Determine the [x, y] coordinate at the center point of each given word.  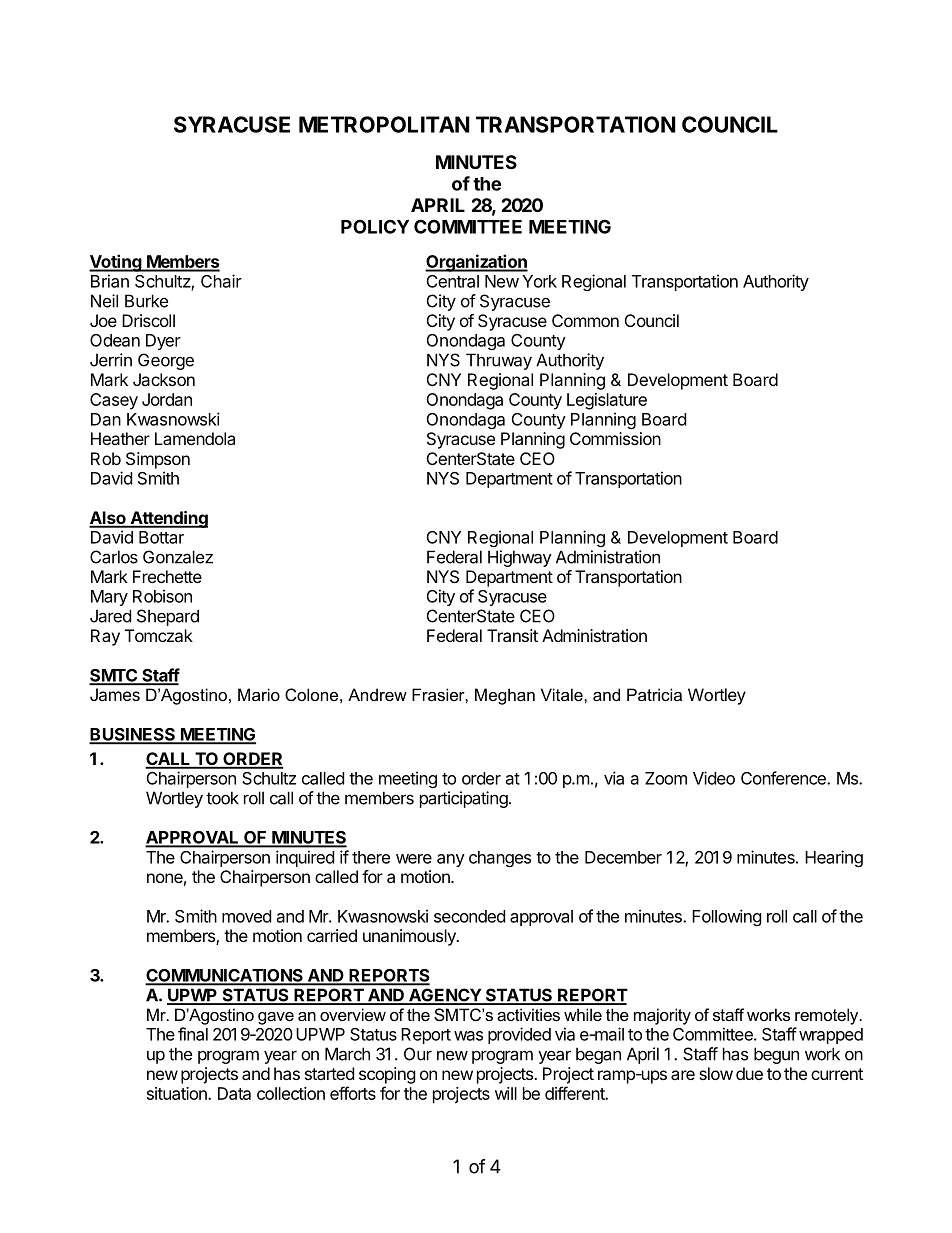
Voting [116, 263]
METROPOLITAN [384, 124]
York [539, 281]
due [749, 1073]
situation [178, 1093]
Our [418, 1054]
